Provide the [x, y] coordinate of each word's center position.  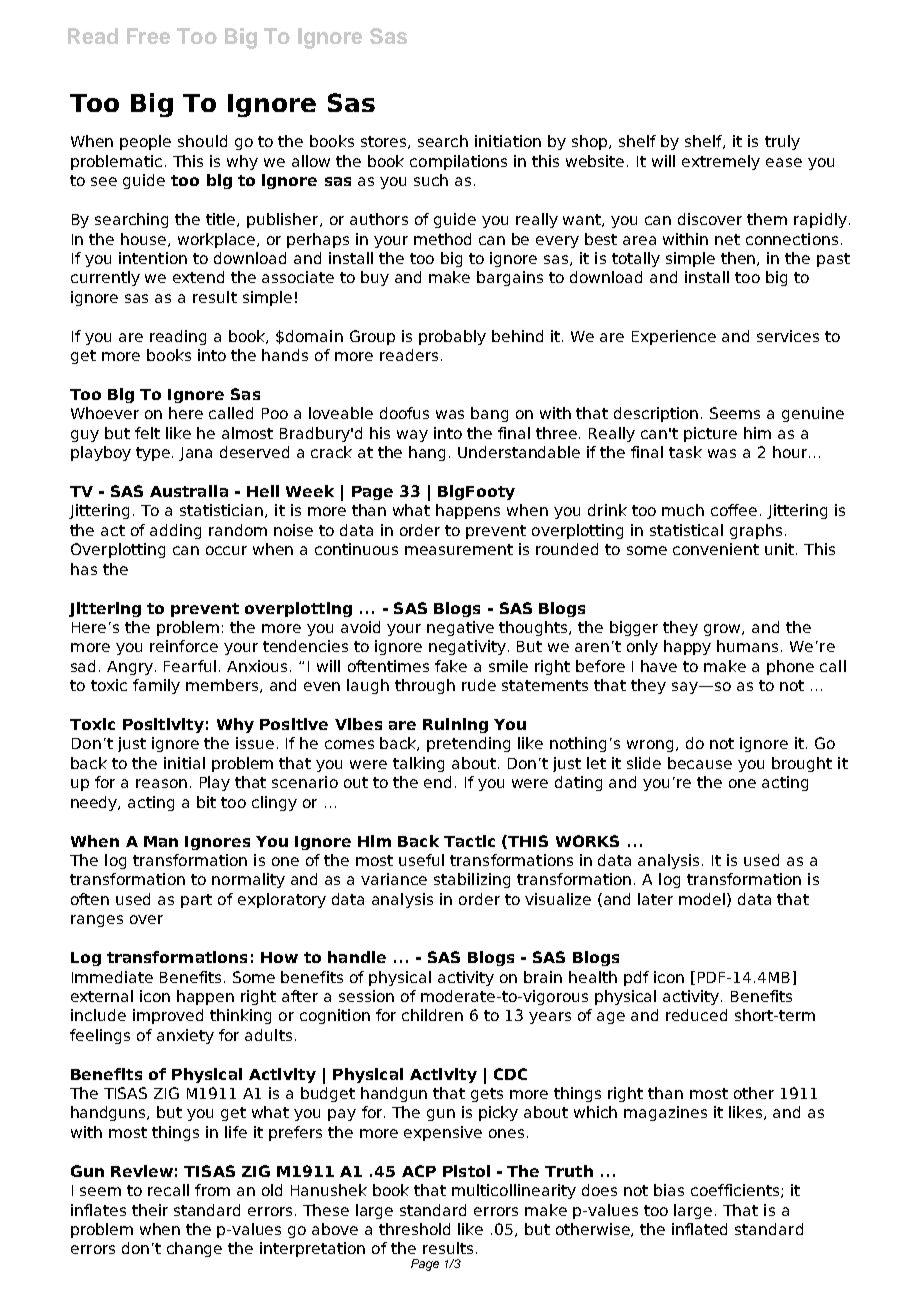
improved [168, 1016]
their [150, 1210]
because [700, 763]
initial [184, 763]
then [739, 259]
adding [175, 531]
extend [198, 277]
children [432, 1015]
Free [148, 36]
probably [452, 337]
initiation [508, 141]
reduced [696, 1015]
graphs [756, 531]
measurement [459, 549]
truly [782, 142]
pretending [468, 744]
